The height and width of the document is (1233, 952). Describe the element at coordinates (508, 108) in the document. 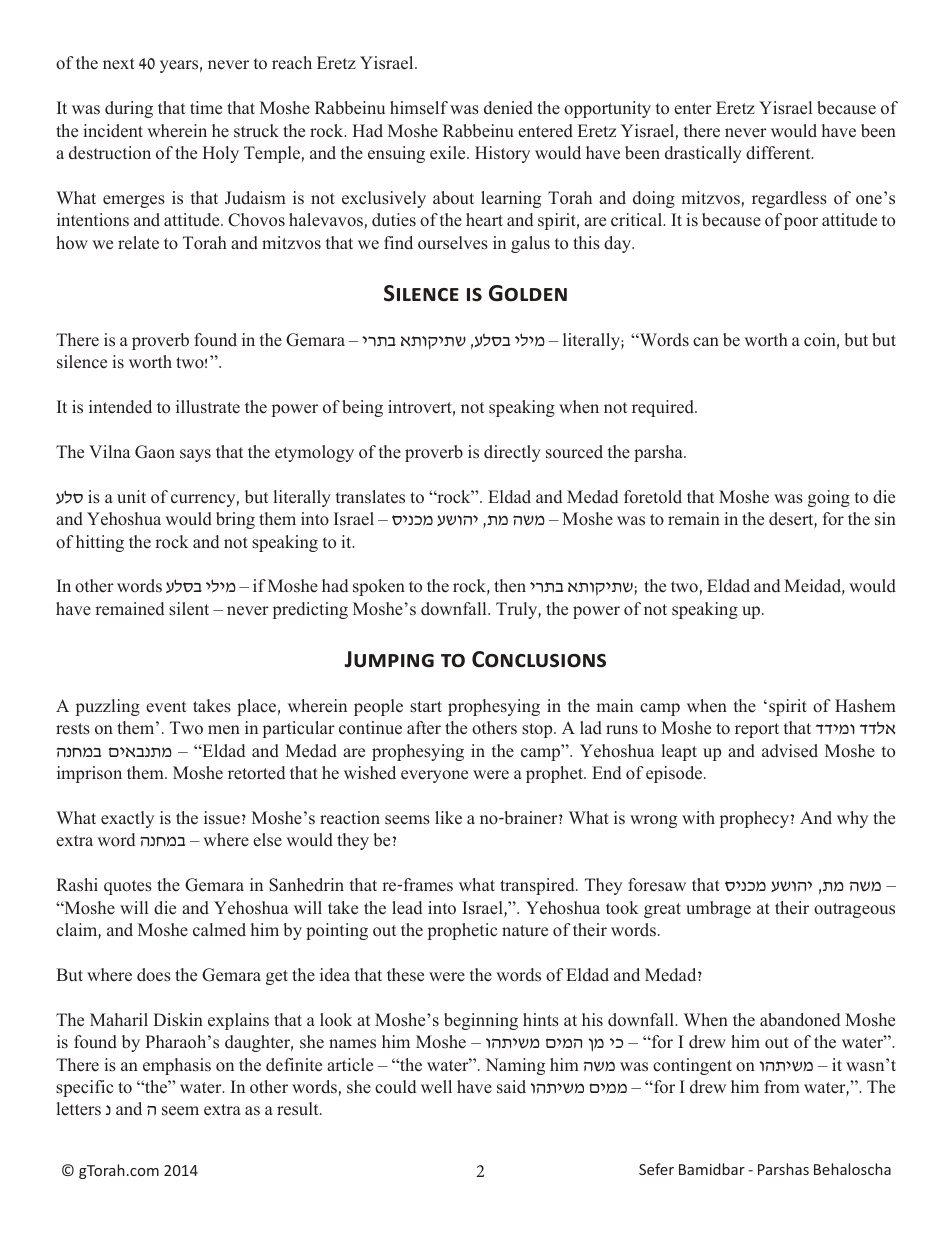

I see `denied` at that location.
